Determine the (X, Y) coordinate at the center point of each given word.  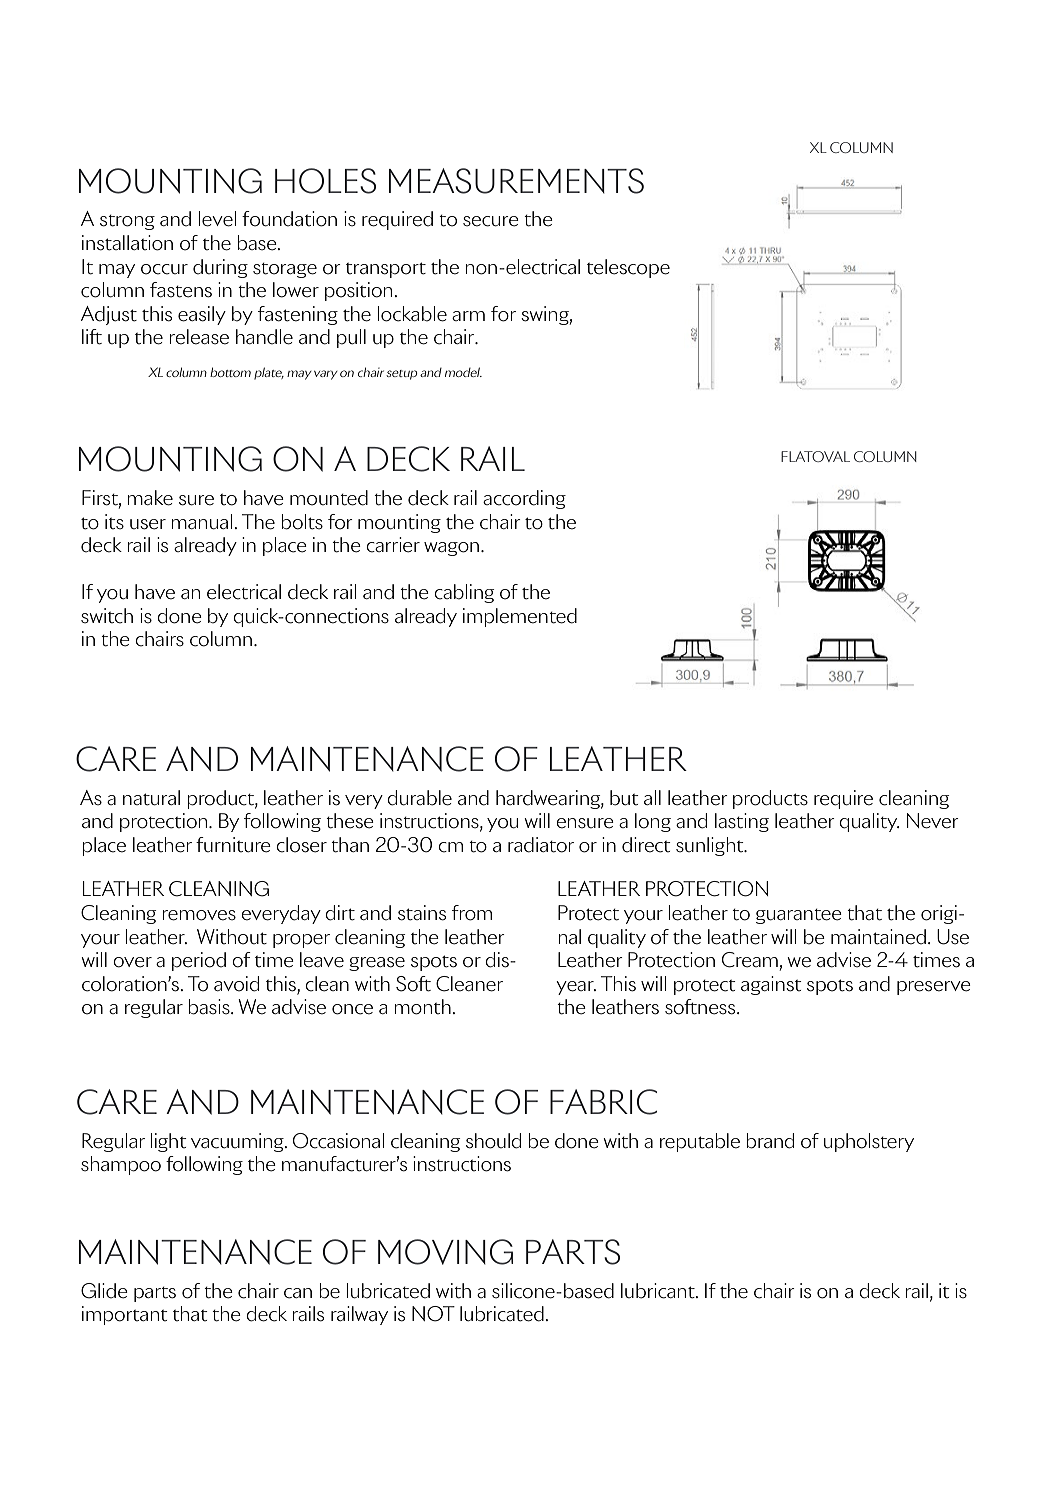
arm (468, 316)
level (217, 219)
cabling (464, 593)
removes (199, 915)
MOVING (445, 1252)
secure (491, 221)
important (125, 1315)
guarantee (799, 916)
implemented (520, 617)
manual (203, 522)
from (472, 913)
